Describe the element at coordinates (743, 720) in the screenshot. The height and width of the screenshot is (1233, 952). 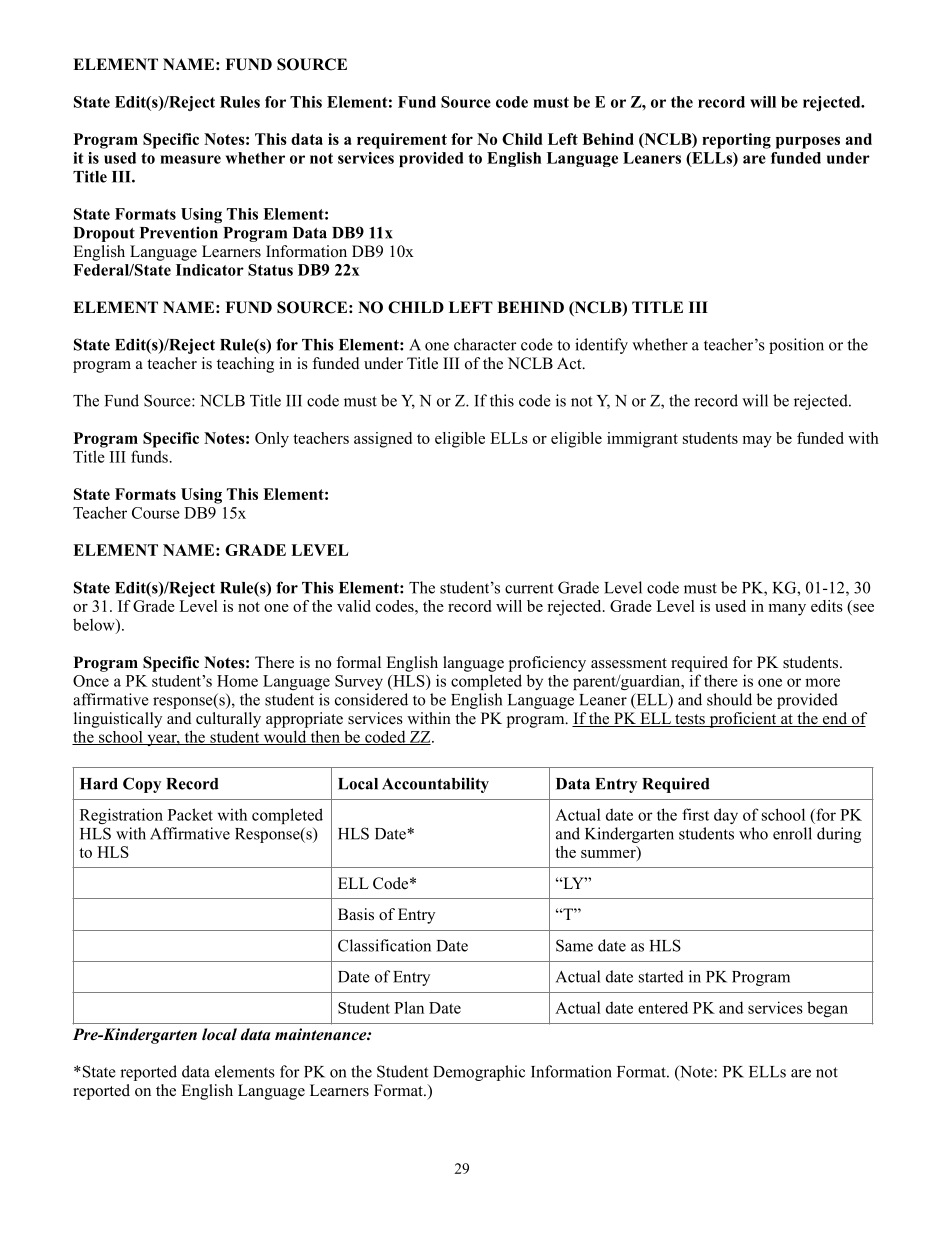
I see `proficient` at that location.
